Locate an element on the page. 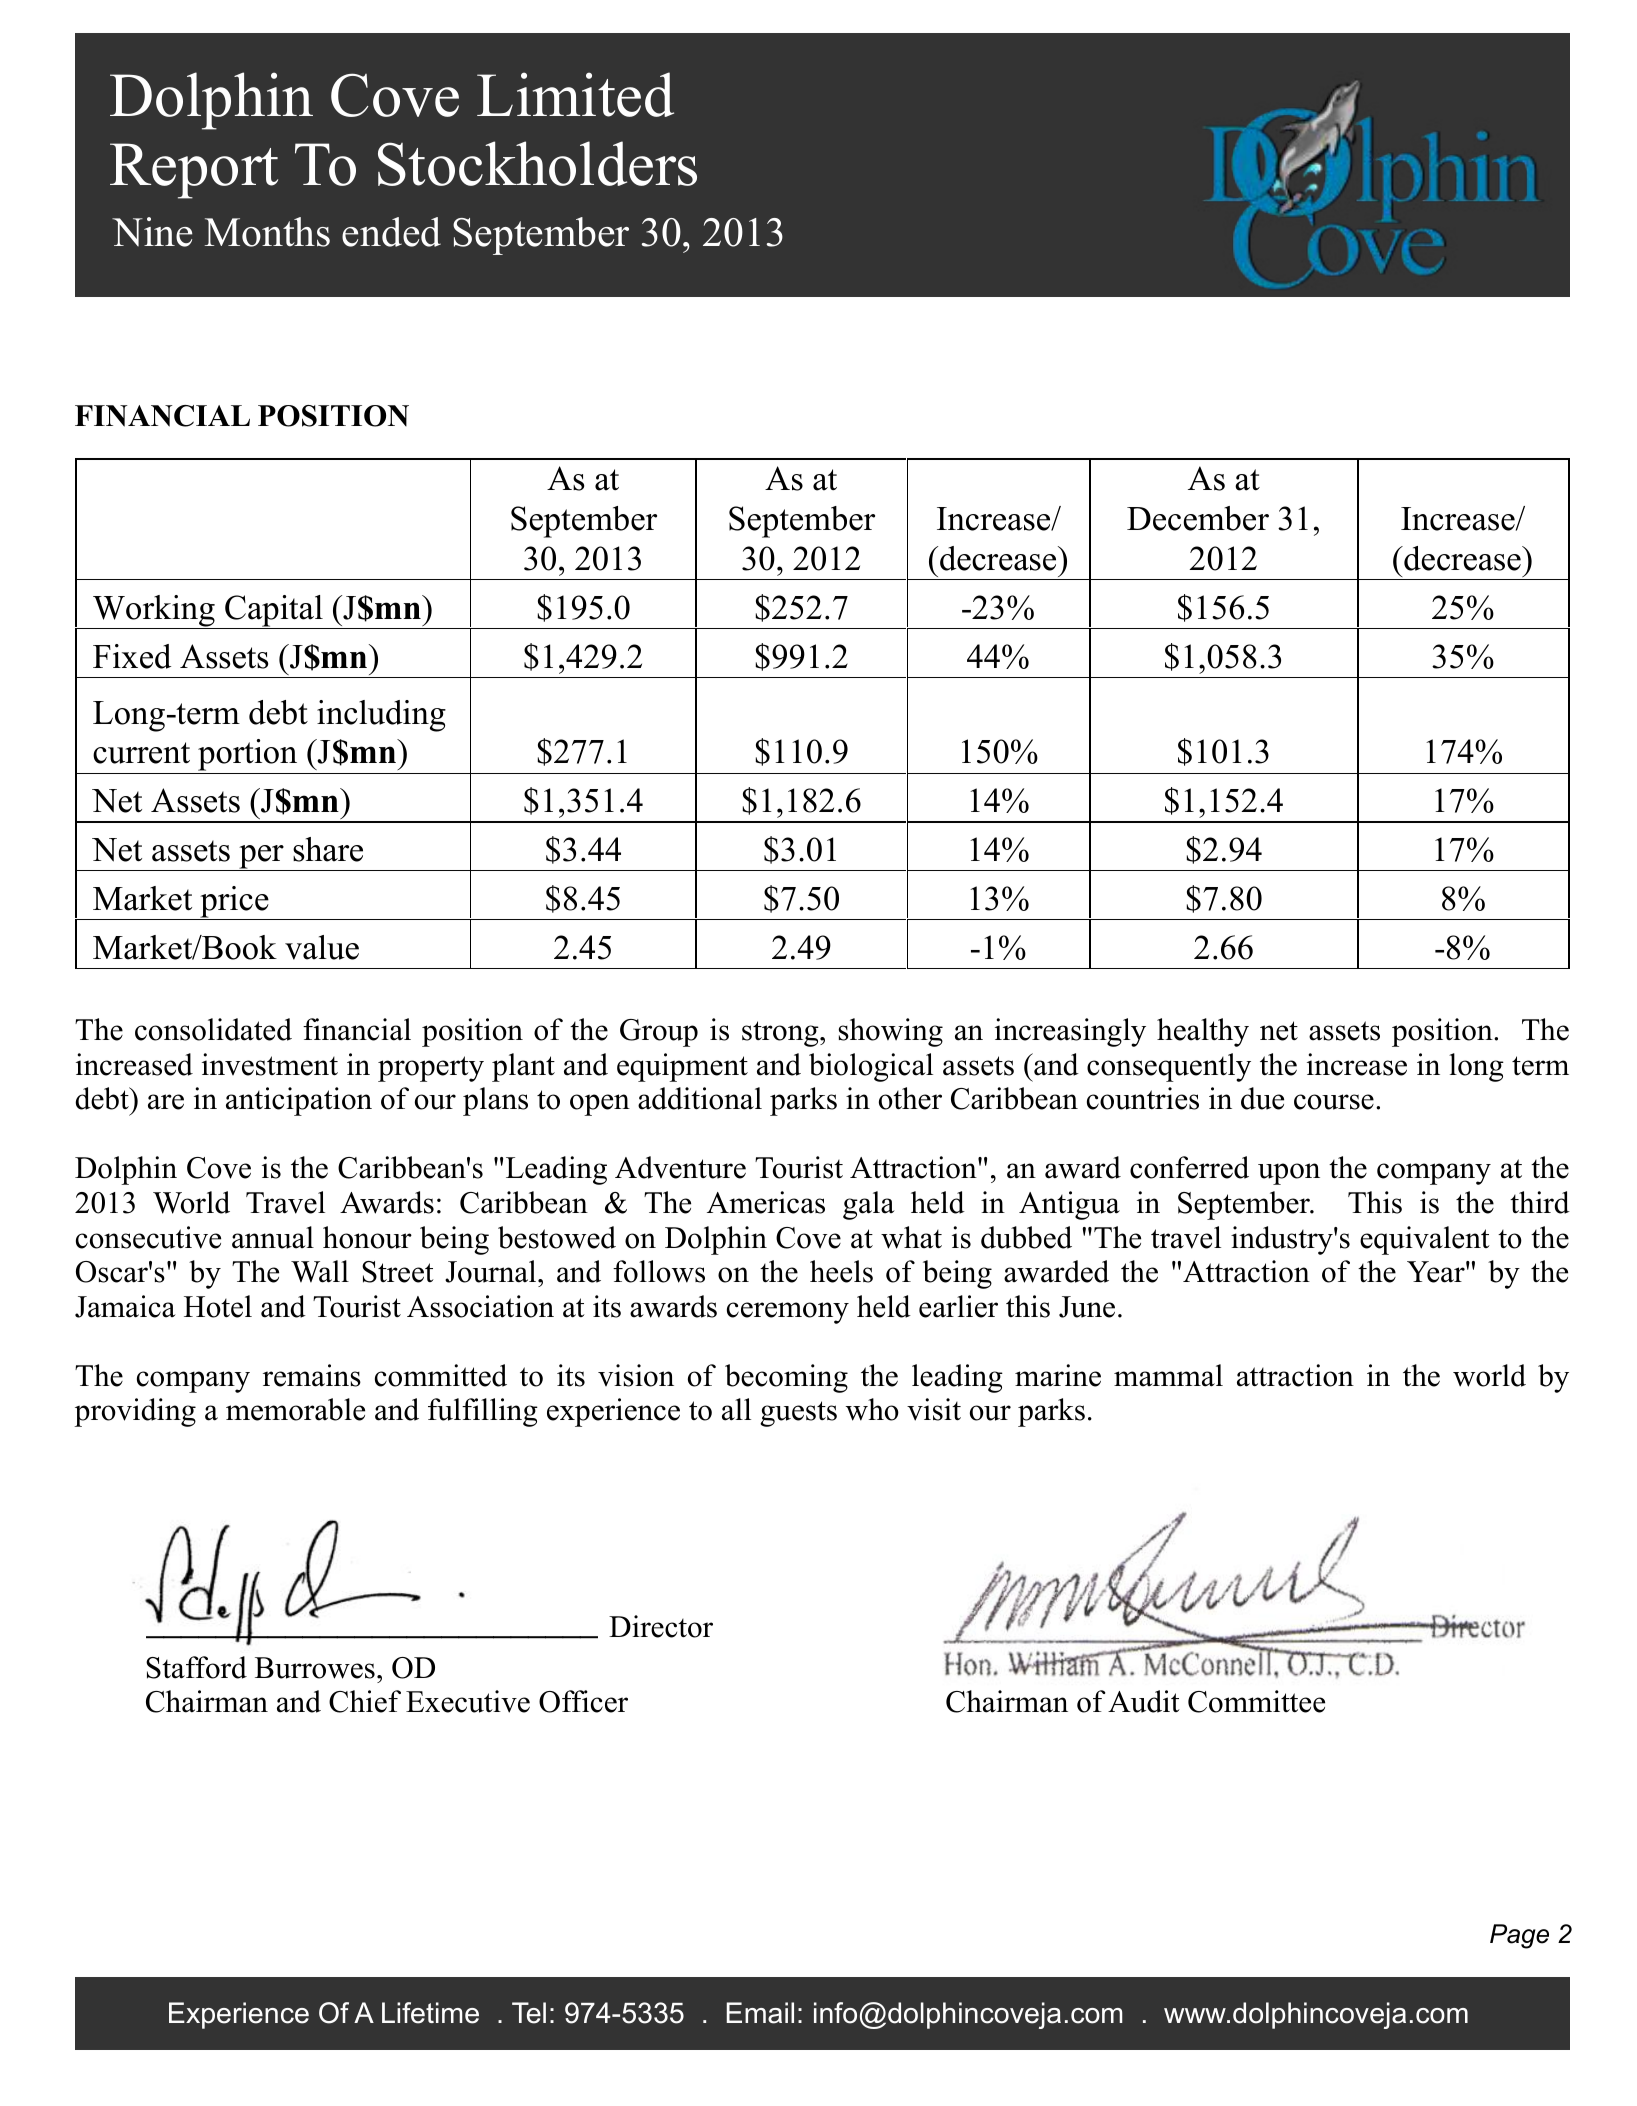 This document has height=2106, width=1637. becoming is located at coordinates (786, 1378).
